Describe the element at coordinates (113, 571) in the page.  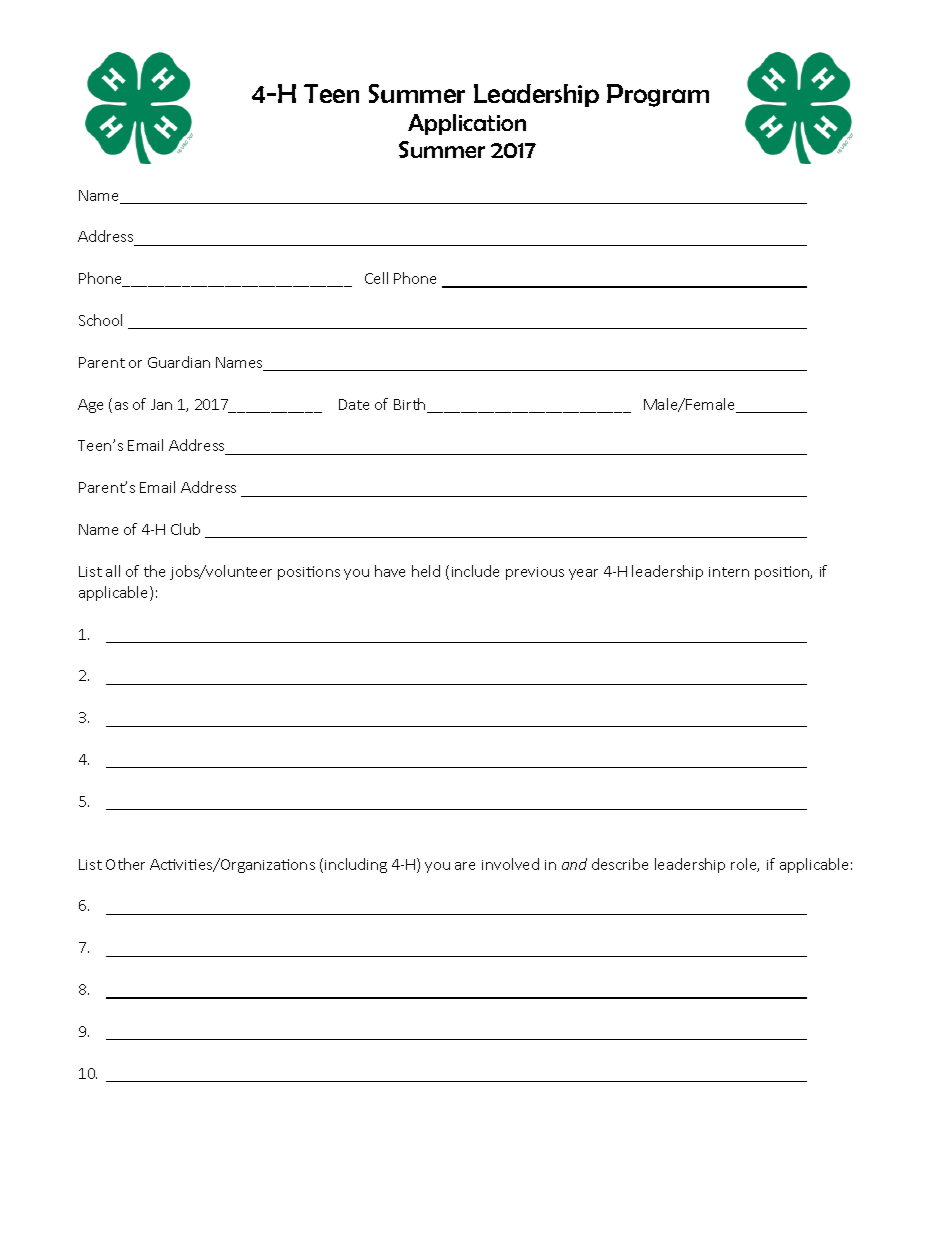
I see `all` at that location.
